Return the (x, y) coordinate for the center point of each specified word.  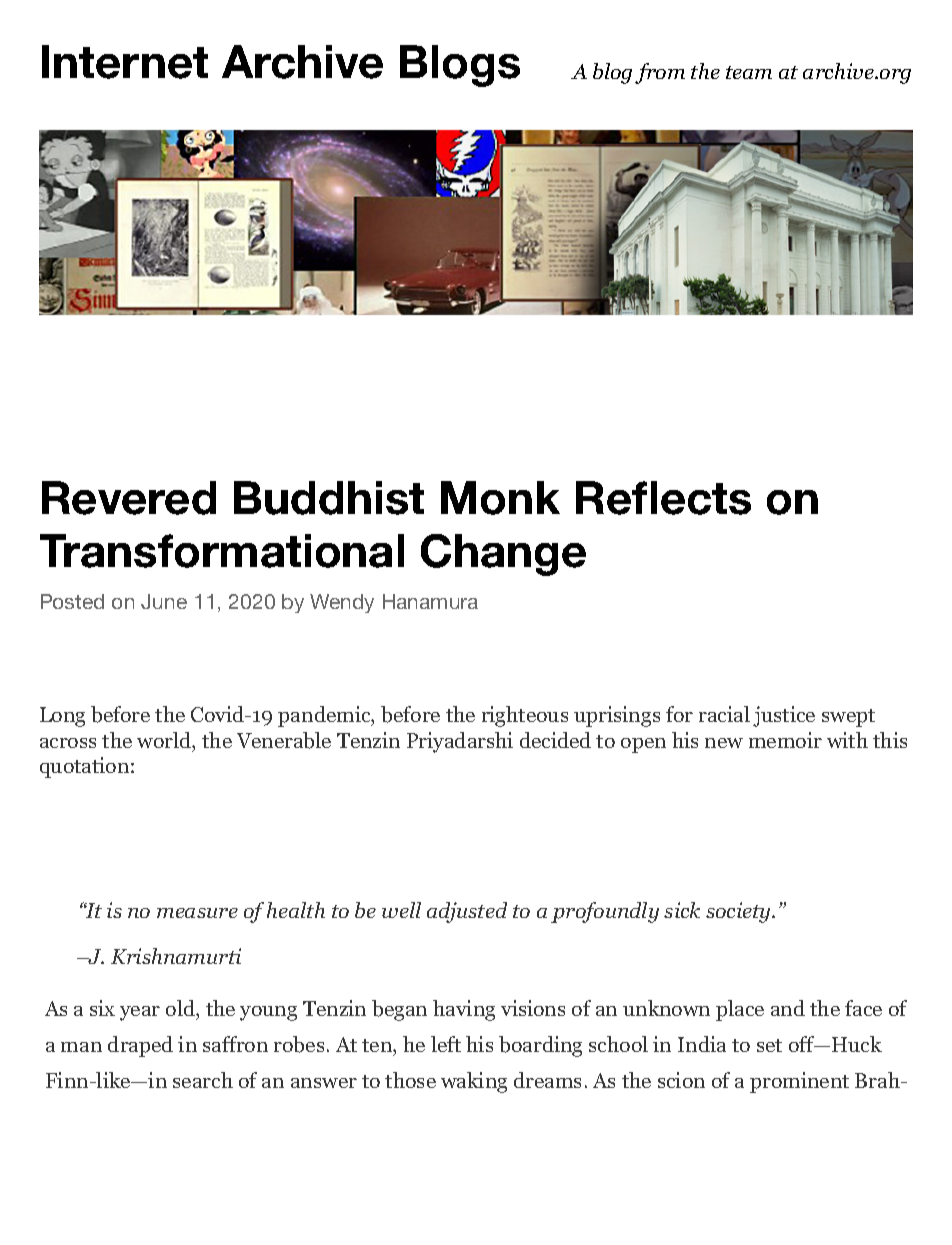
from (660, 73)
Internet (125, 62)
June (164, 601)
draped (140, 1046)
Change (503, 555)
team (749, 72)
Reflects (663, 498)
